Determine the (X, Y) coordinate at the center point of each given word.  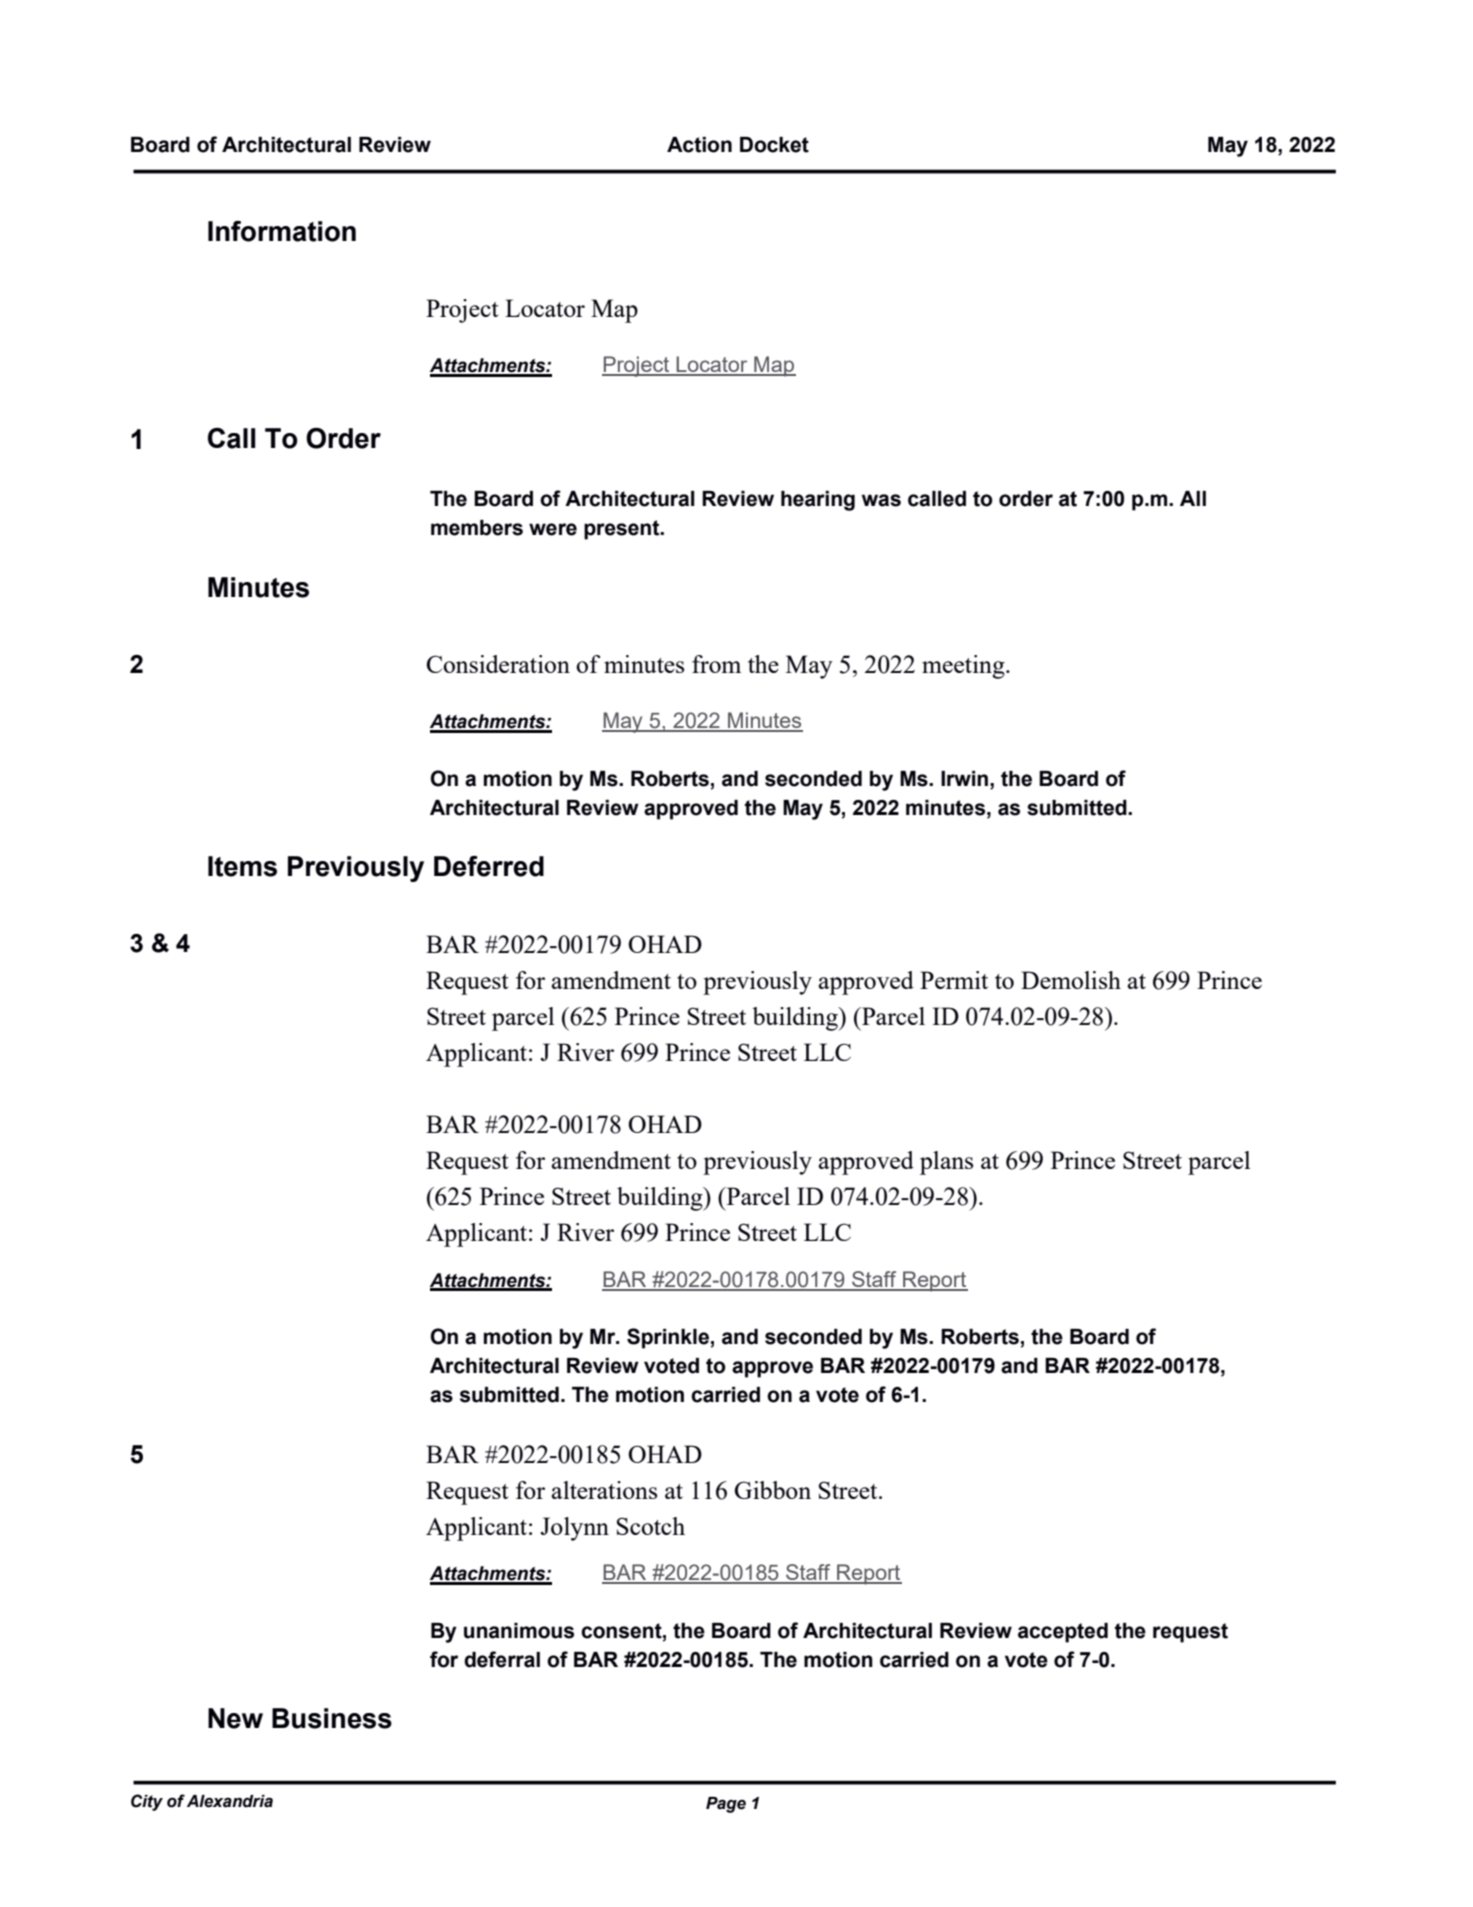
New (235, 1718)
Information (282, 231)
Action (699, 145)
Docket (774, 145)
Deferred (489, 866)
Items (242, 866)
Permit (954, 980)
